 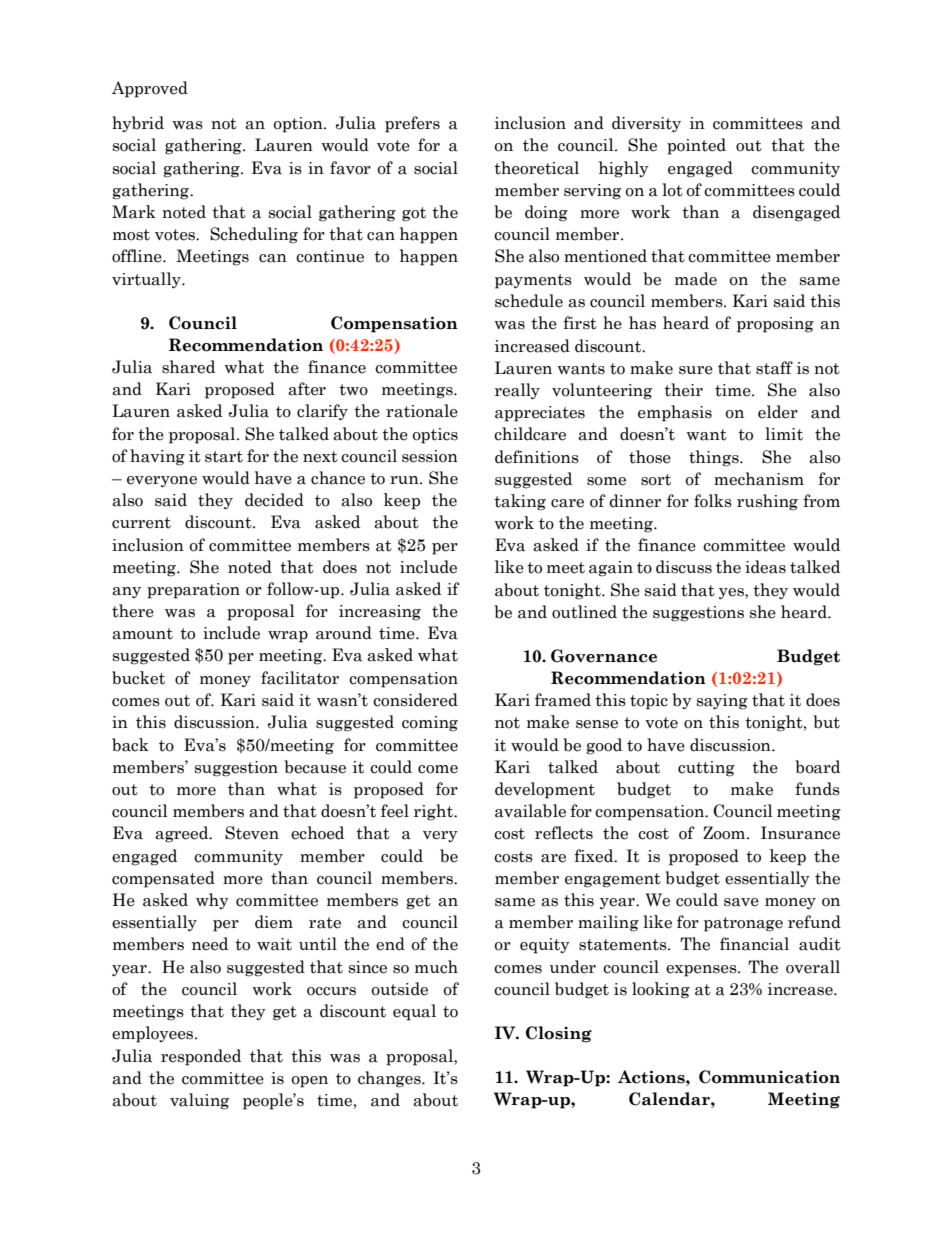 What do you see at coordinates (201, 1057) in the document?
I see `responded` at bounding box center [201, 1057].
